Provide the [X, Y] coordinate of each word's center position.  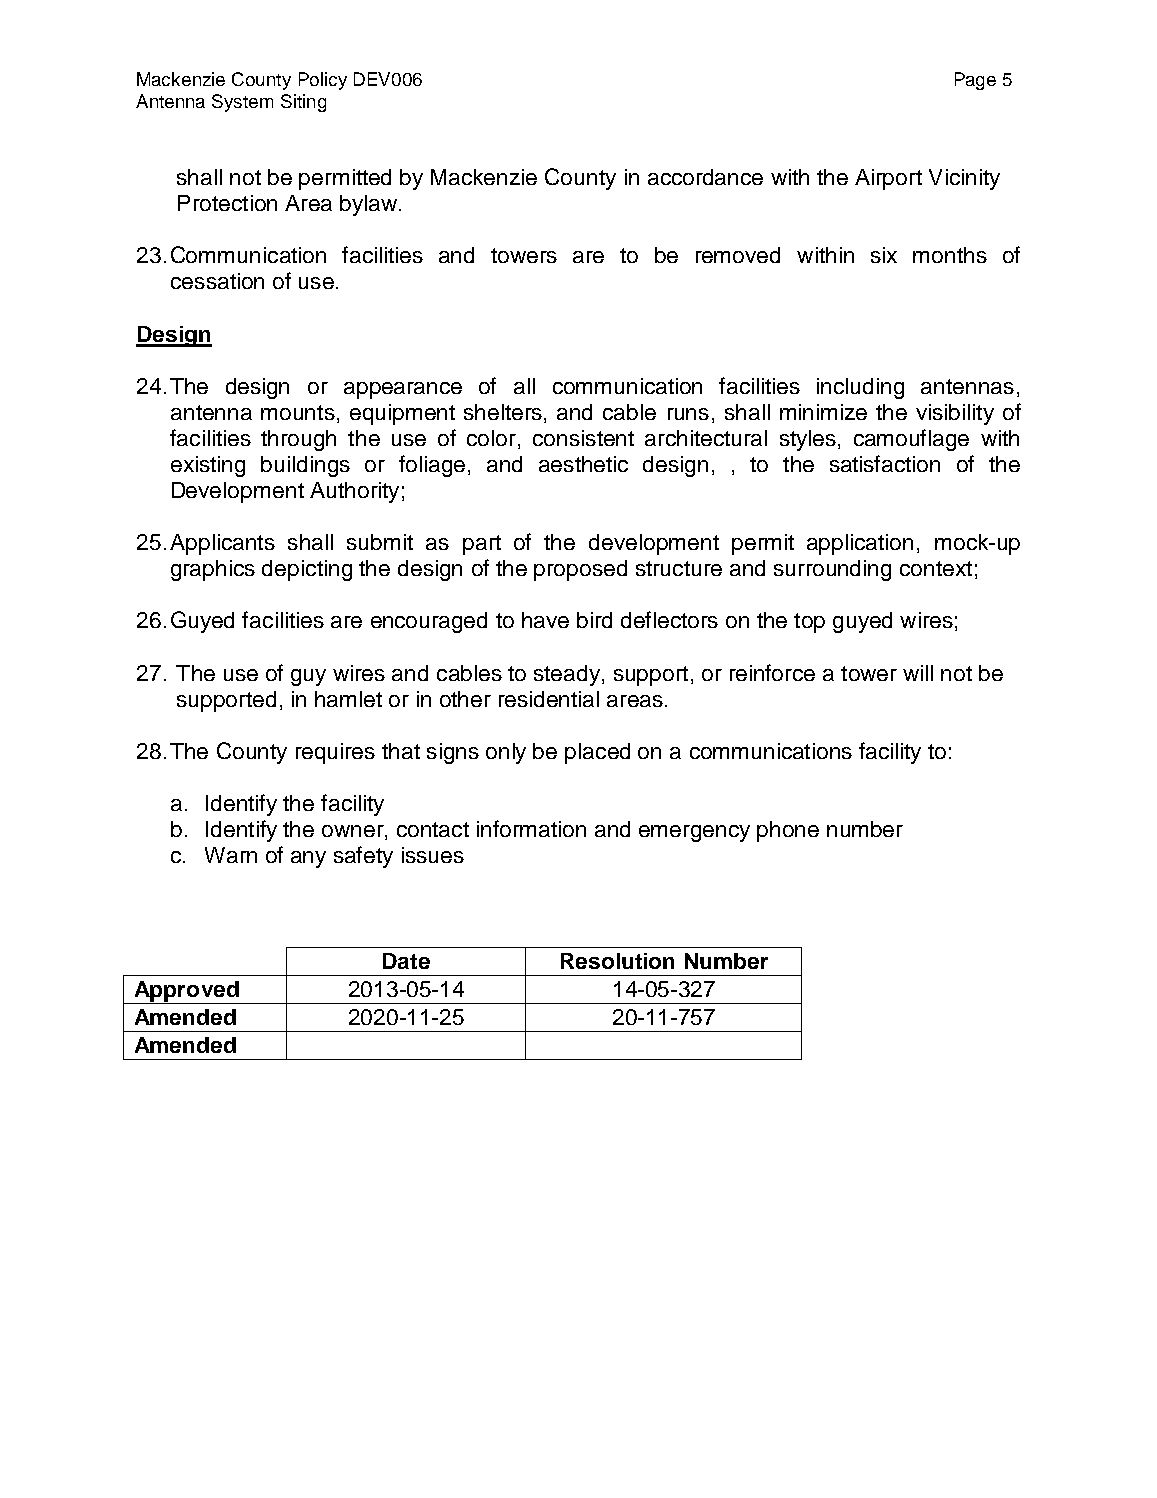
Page [975, 81]
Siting [303, 103]
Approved [186, 992]
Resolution [617, 961]
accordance [705, 177]
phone [788, 831]
